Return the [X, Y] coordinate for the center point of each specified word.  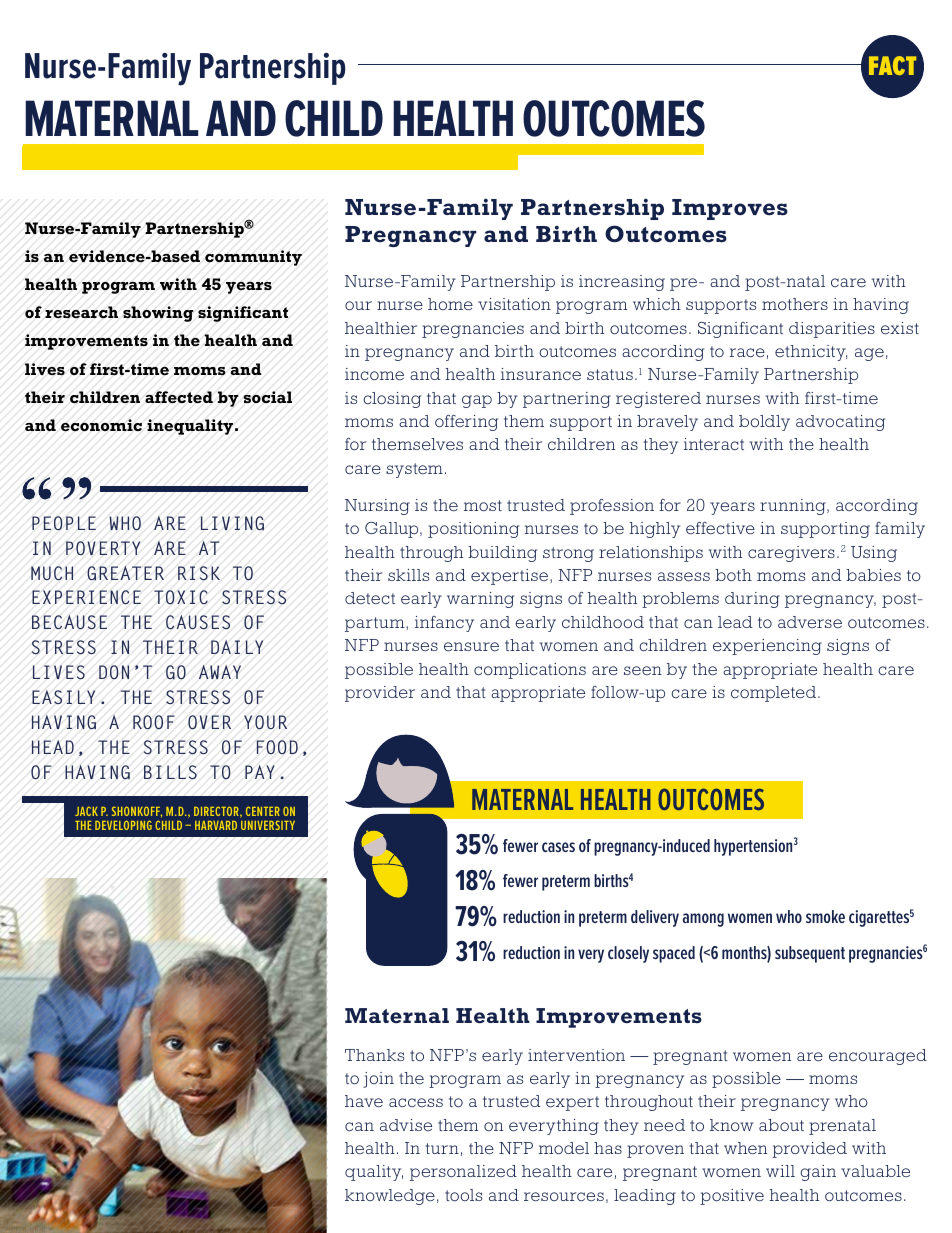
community [253, 258]
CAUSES [198, 622]
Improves [730, 209]
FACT [892, 65]
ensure [471, 646]
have [364, 1101]
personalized [463, 1173]
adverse [810, 622]
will [780, 1171]
